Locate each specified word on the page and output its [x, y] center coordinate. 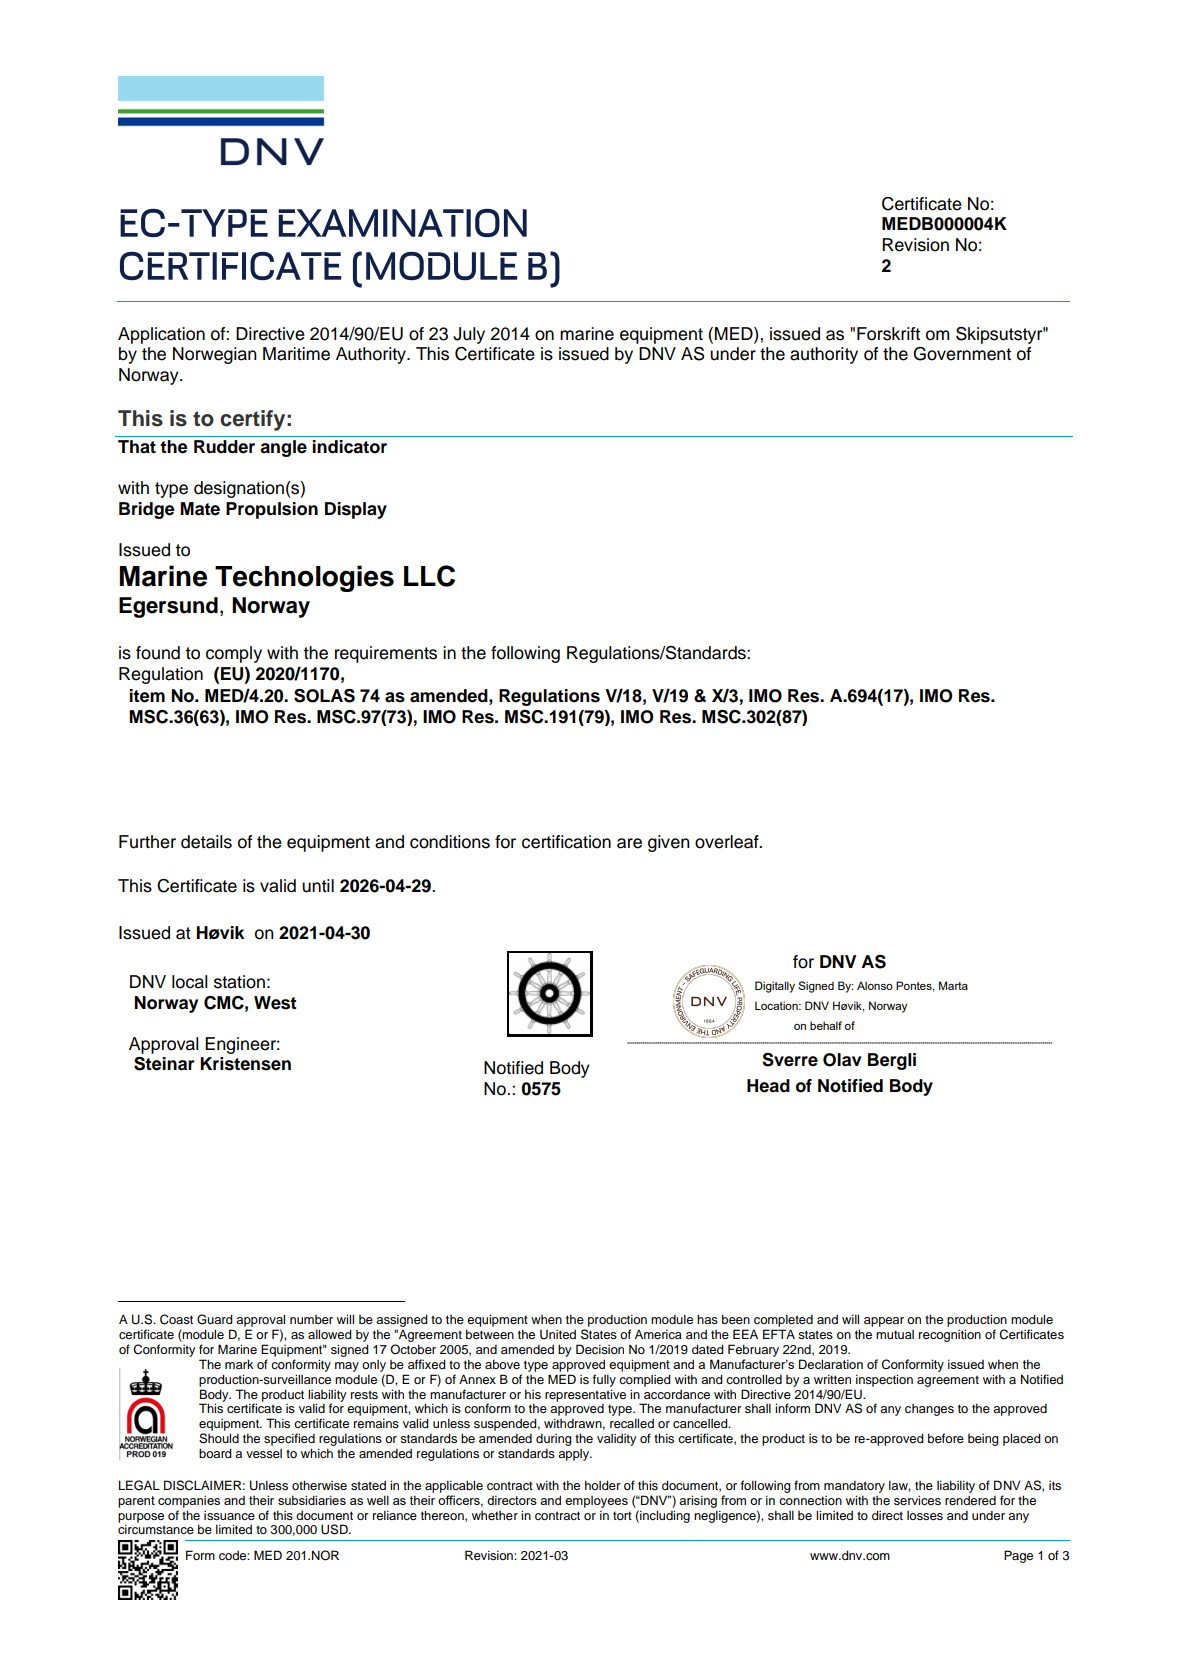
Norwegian [215, 355]
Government [962, 354]
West [275, 1003]
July [469, 335]
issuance [229, 1515]
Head [768, 1086]
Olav [842, 1060]
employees [596, 1502]
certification [566, 842]
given [669, 843]
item [147, 696]
